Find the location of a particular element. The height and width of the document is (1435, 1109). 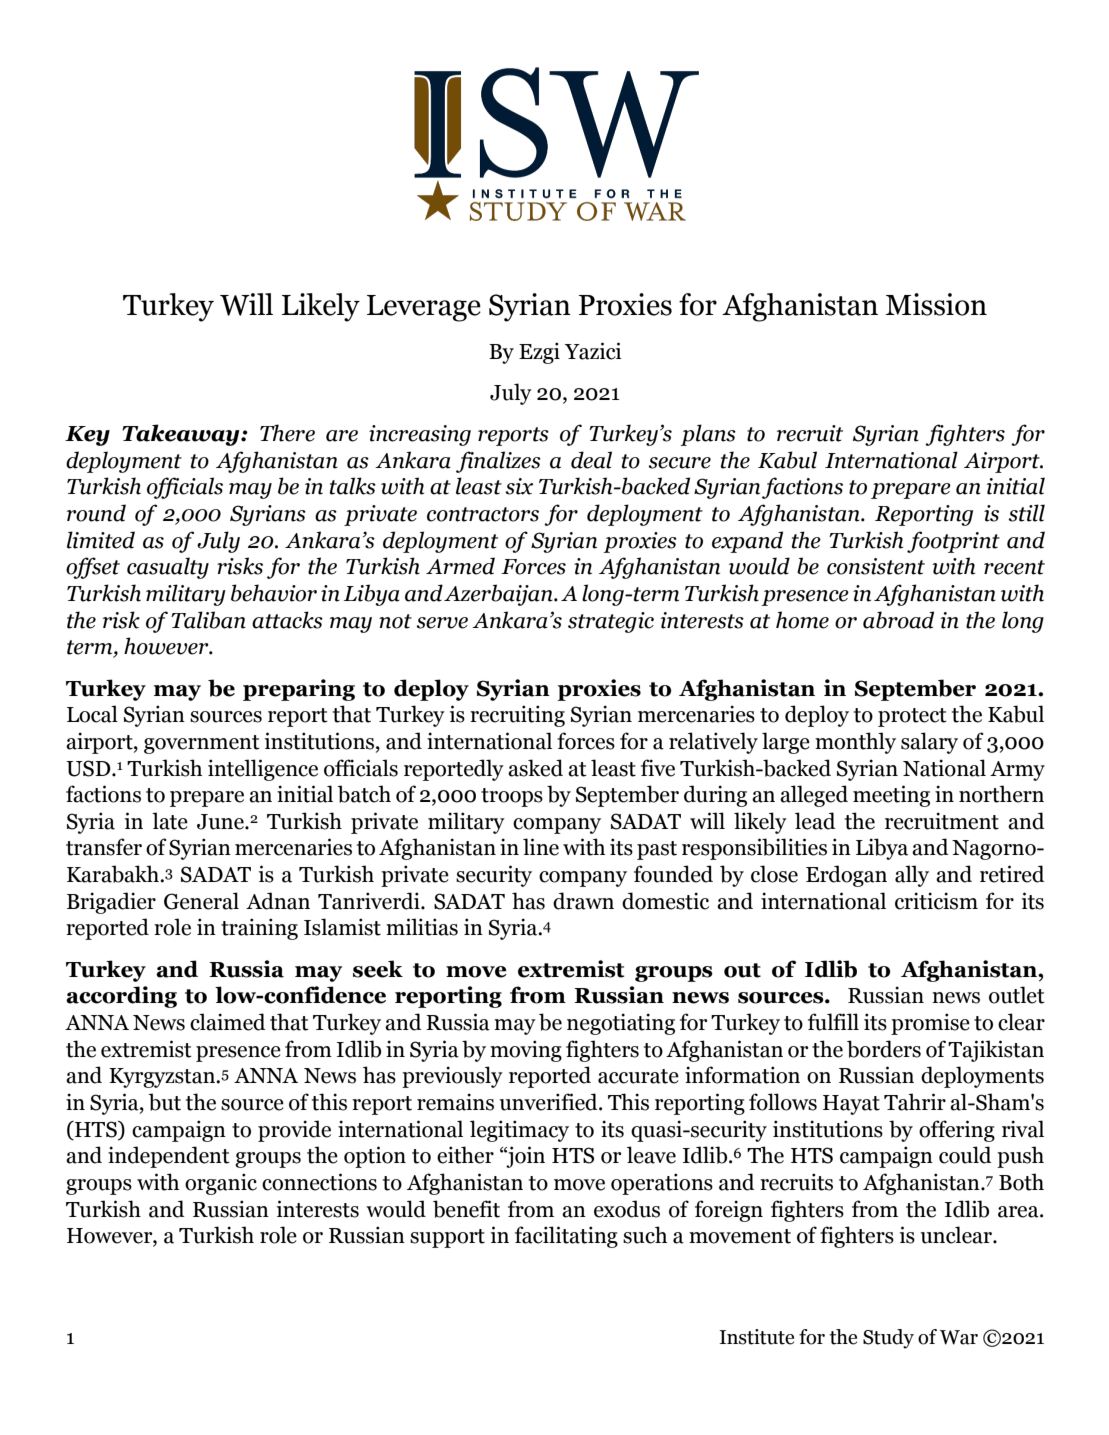

Leverage is located at coordinates (424, 308).
